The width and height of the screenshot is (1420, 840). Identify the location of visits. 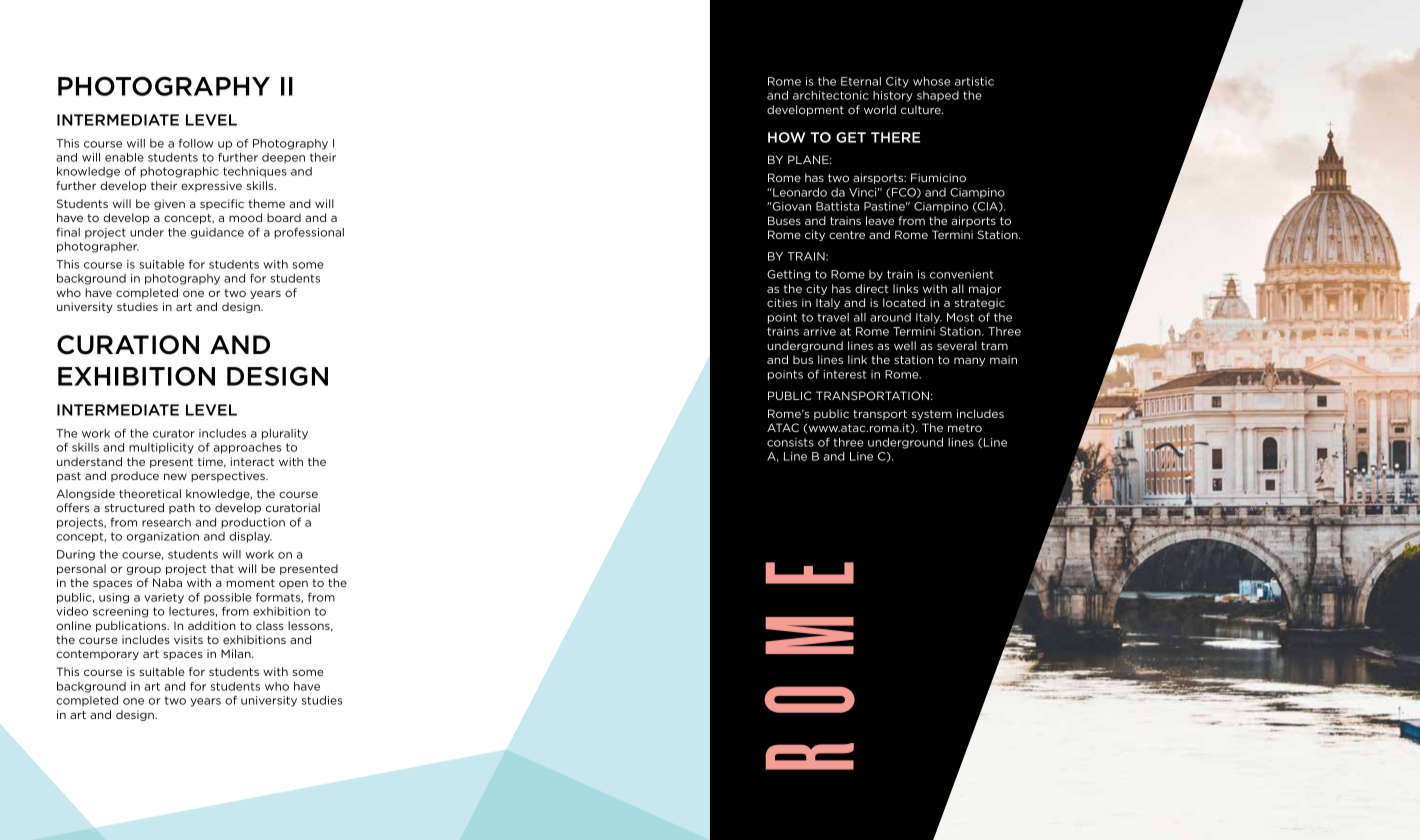
(188, 639).
